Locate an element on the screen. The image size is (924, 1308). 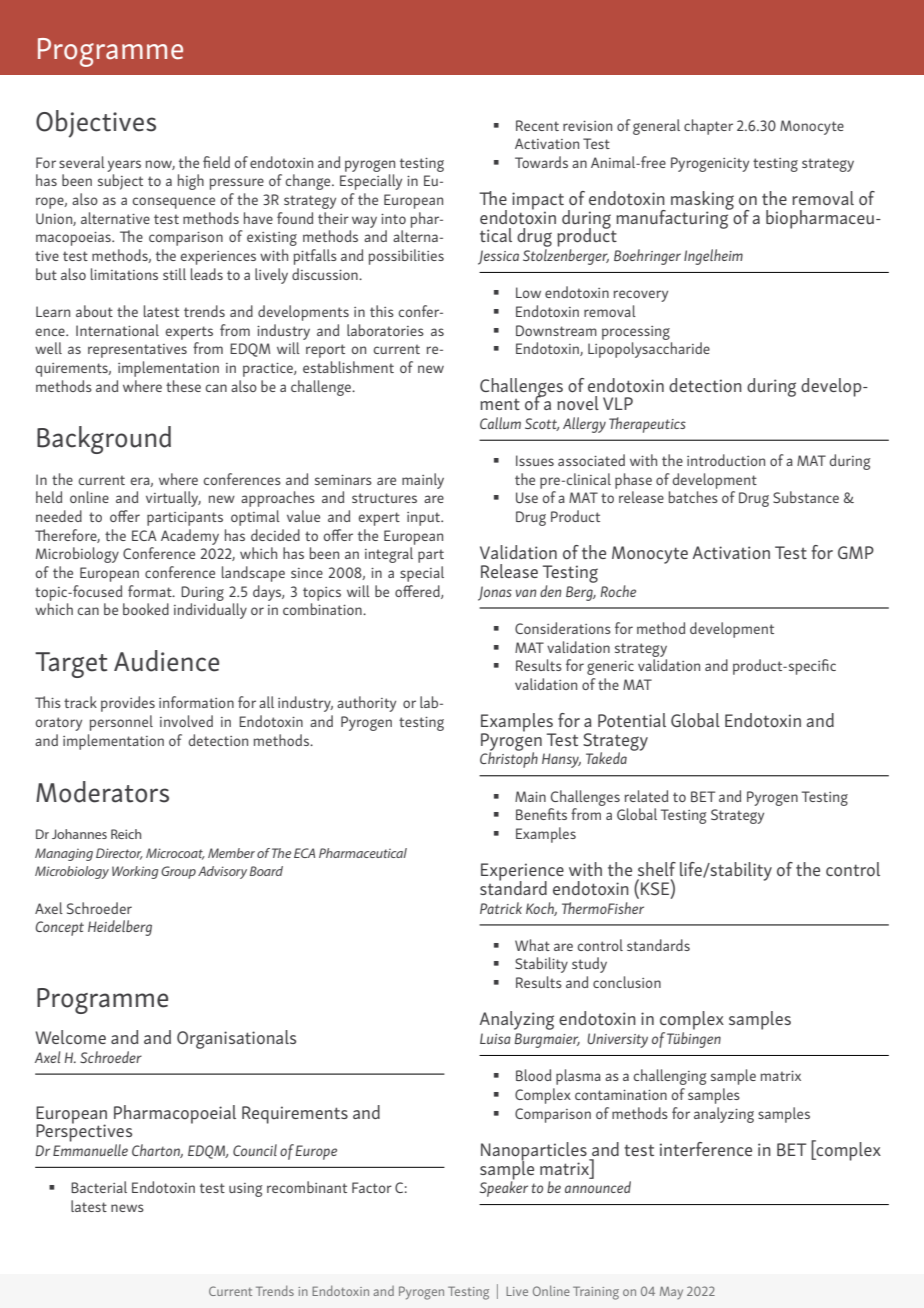
authority is located at coordinates (366, 704).
